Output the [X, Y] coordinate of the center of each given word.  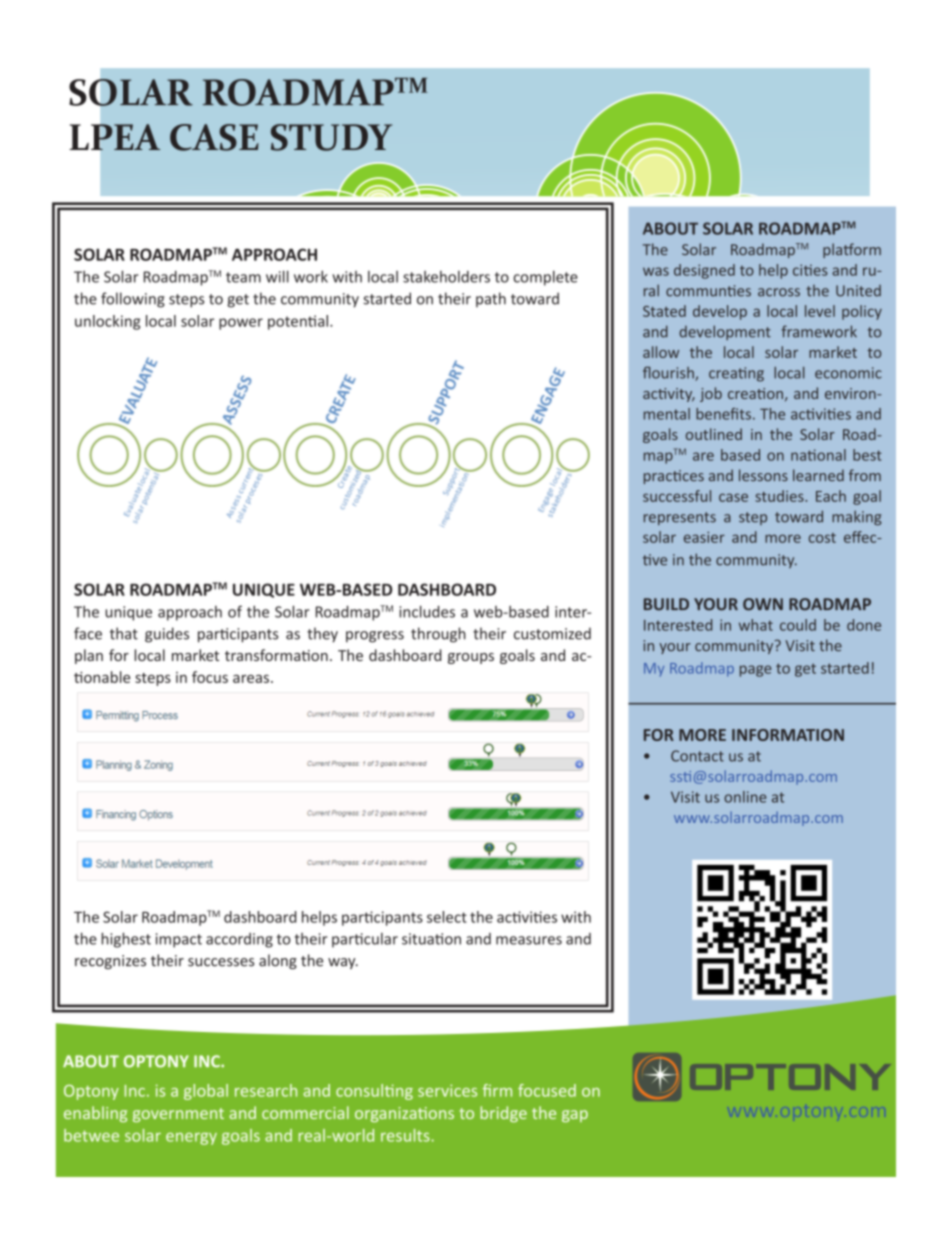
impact [179, 940]
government [178, 1115]
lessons [763, 475]
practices [674, 477]
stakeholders [446, 277]
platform [852, 250]
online [745, 797]
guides [167, 635]
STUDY [331, 137]
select [447, 917]
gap [575, 1116]
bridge [503, 1114]
